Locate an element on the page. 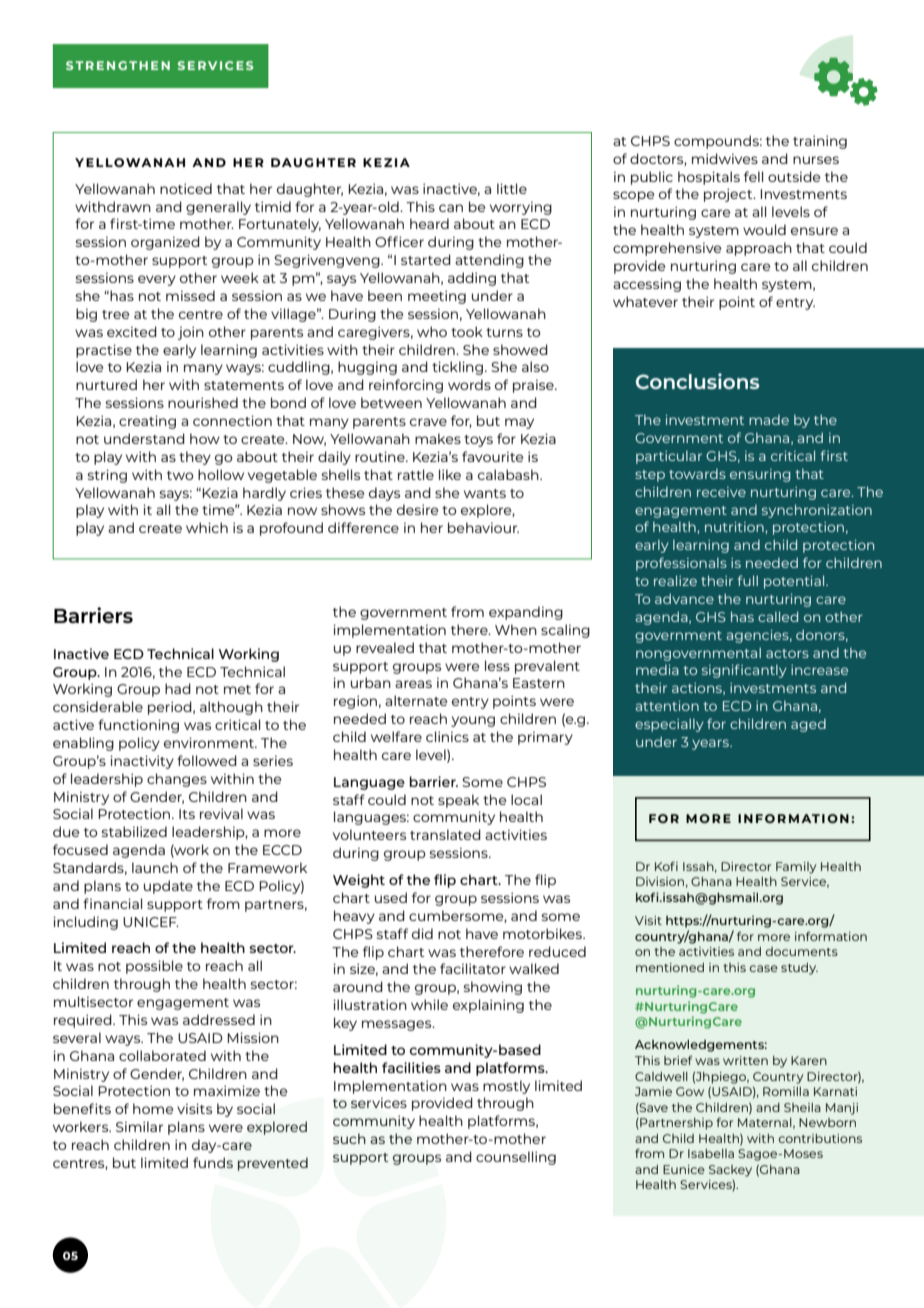 Image resolution: width=924 pixels, height=1308 pixels. Family is located at coordinates (796, 868).
